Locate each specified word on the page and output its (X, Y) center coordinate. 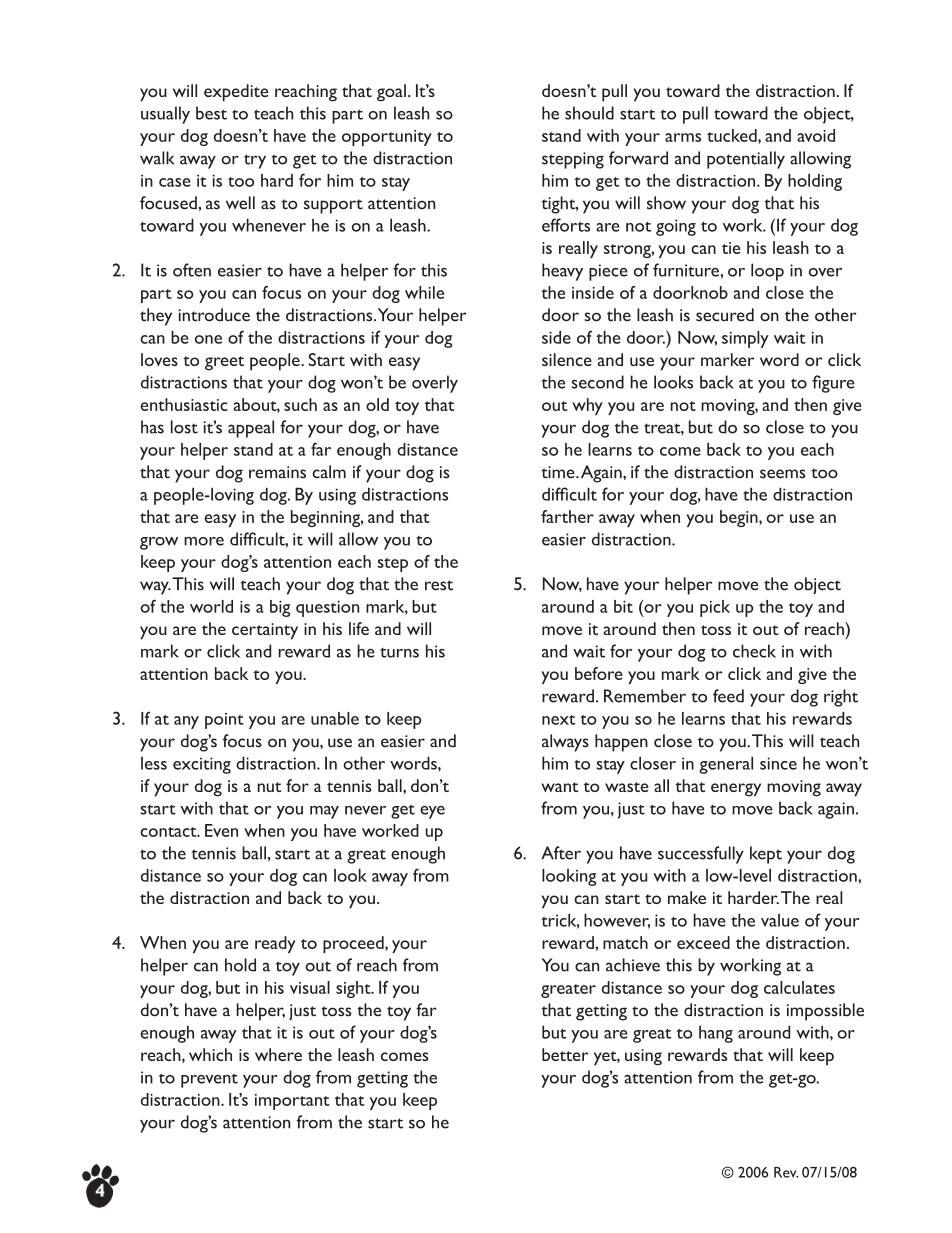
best (211, 113)
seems (783, 474)
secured (725, 315)
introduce (214, 315)
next (558, 720)
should (589, 113)
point (224, 721)
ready (275, 944)
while (424, 292)
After (561, 853)
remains (277, 472)
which (210, 1054)
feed (728, 696)
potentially (746, 160)
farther (567, 516)
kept (766, 855)
